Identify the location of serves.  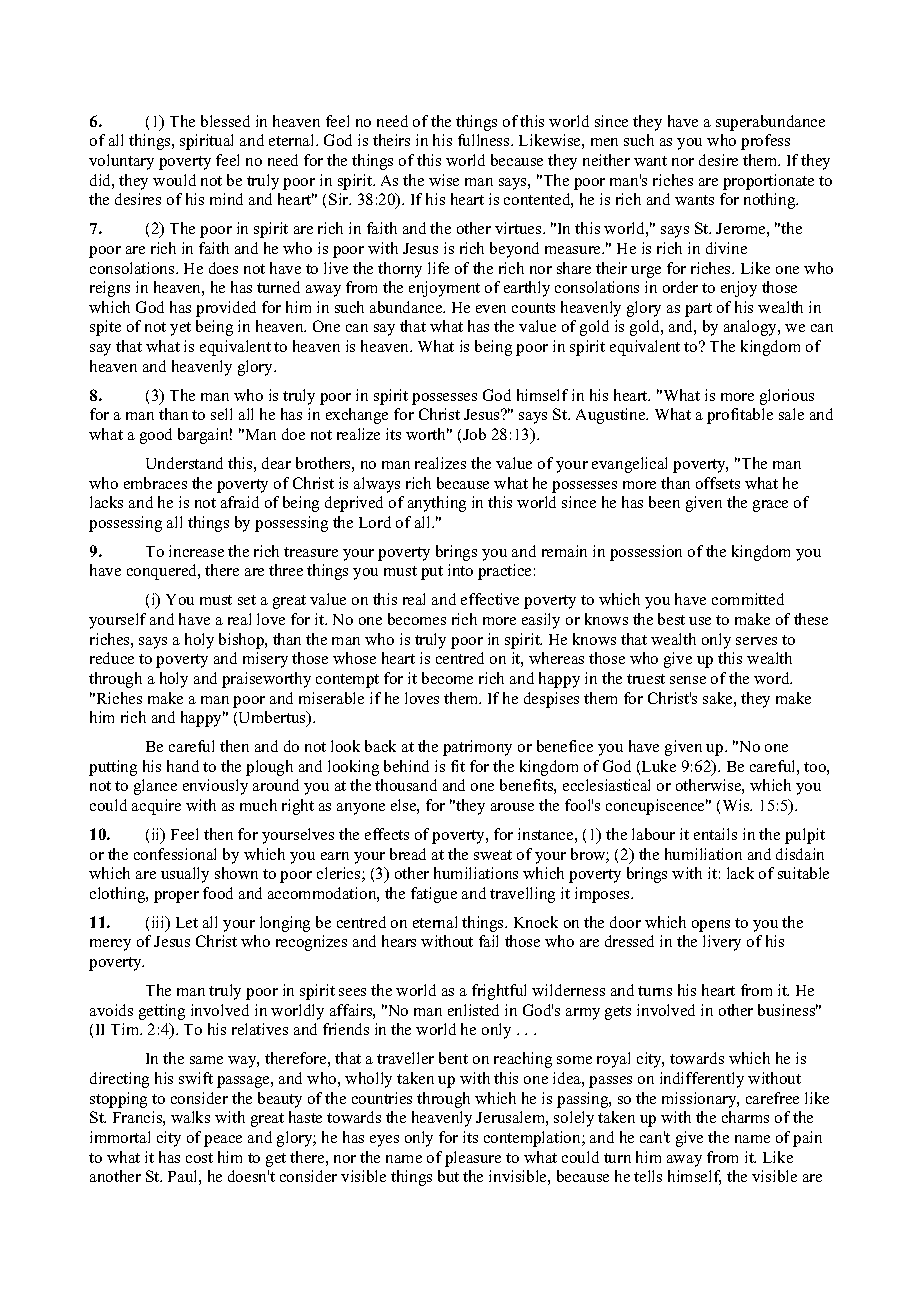
(756, 641).
